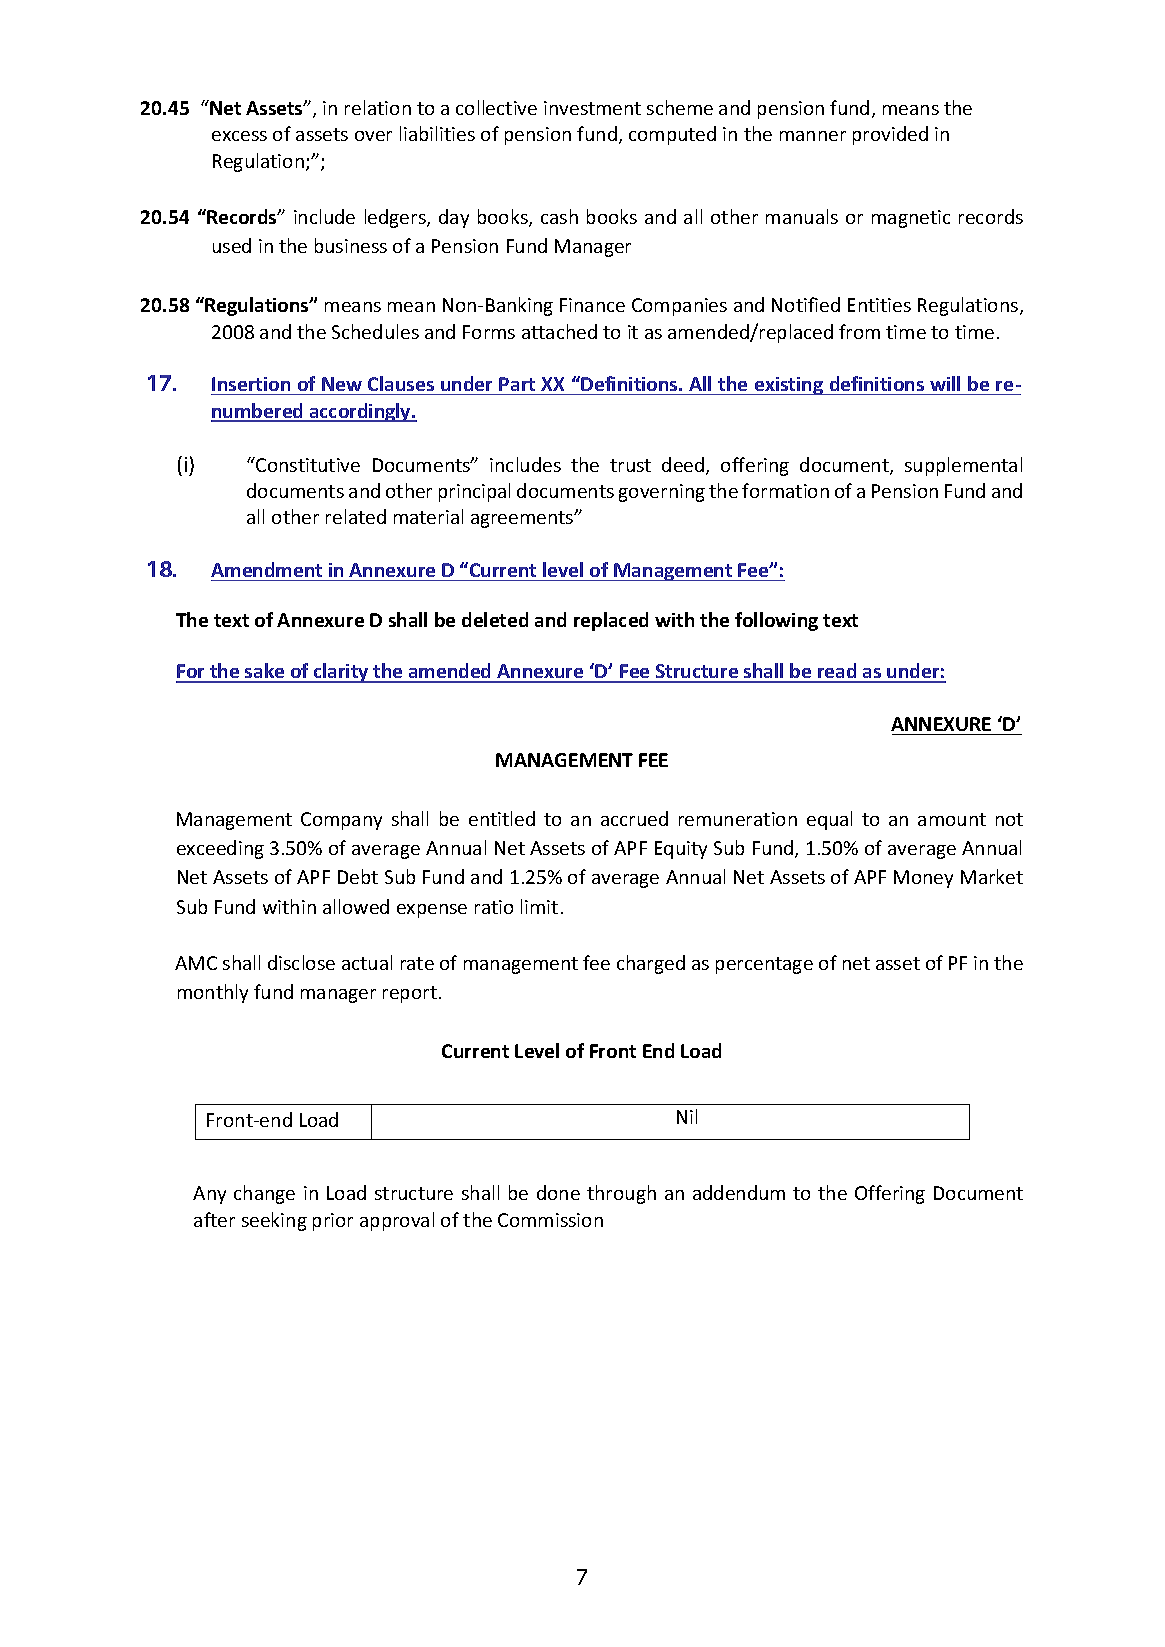  Describe the element at coordinates (651, 964) in the page. I see `charged` at that location.
